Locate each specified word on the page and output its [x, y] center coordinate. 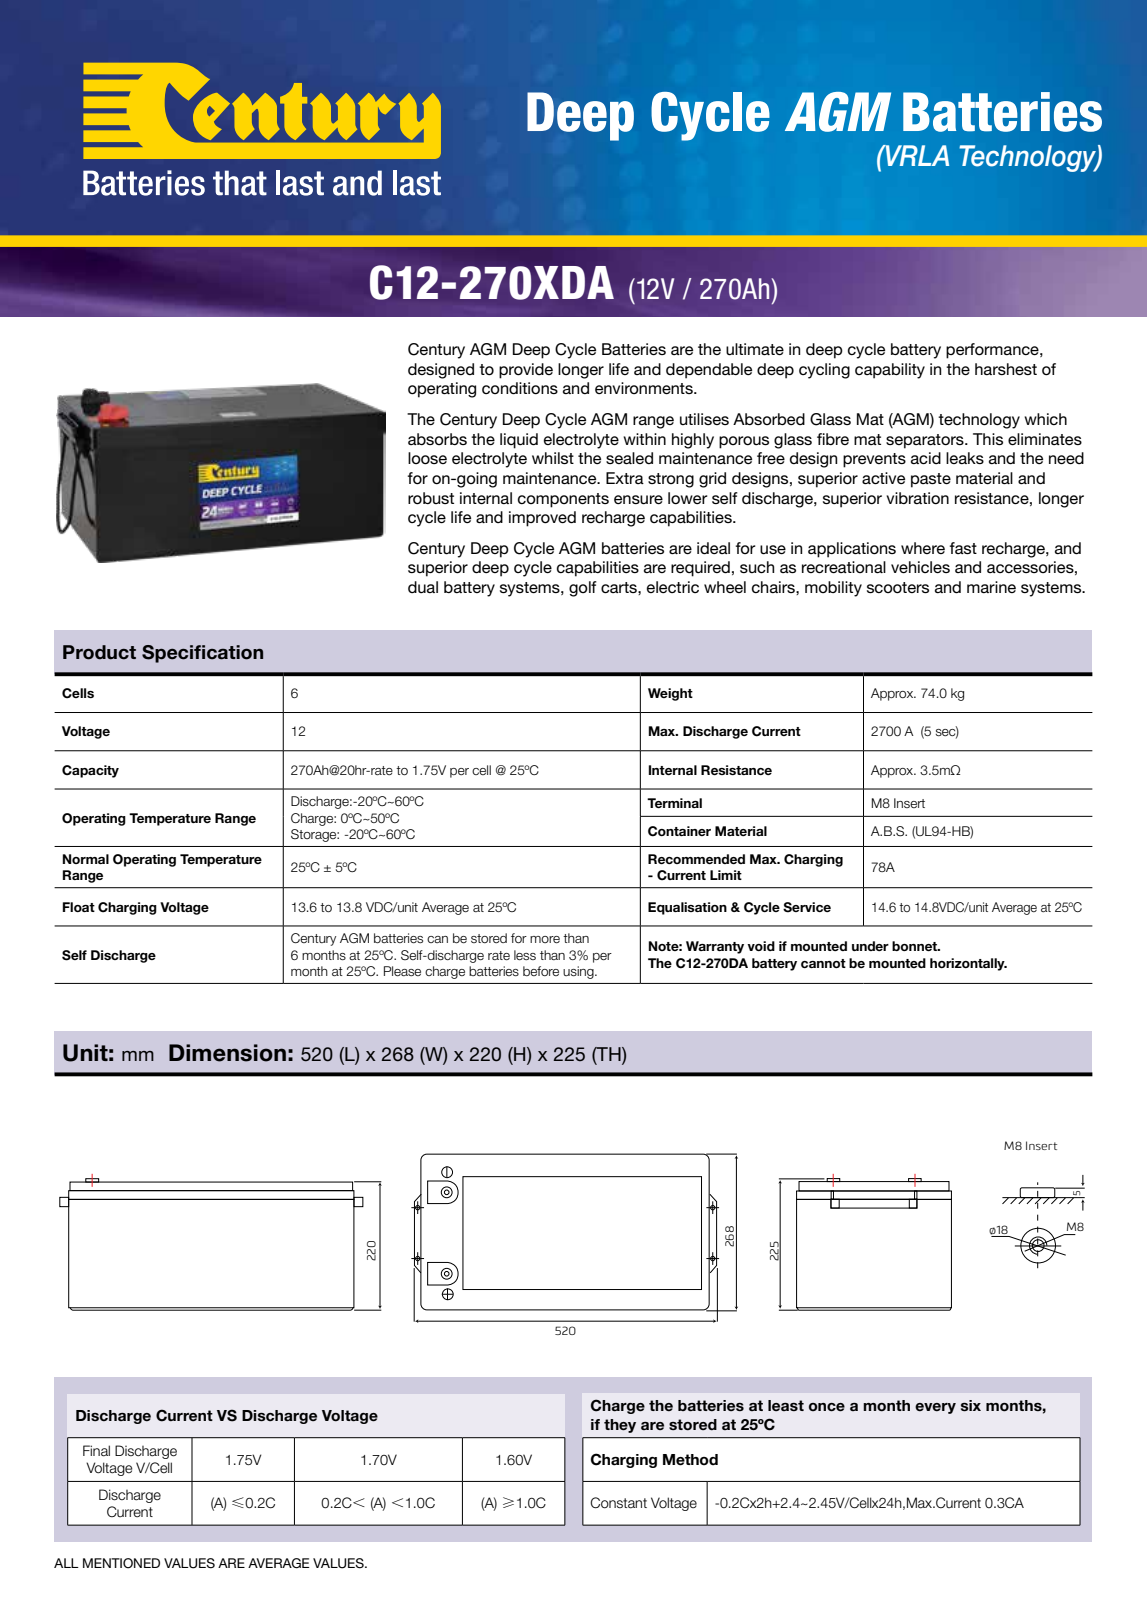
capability [890, 371]
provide [526, 371]
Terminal [674, 803]
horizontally [968, 964]
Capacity [90, 771]
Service [807, 907]
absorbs [437, 439]
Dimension [227, 1053]
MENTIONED [121, 1563]
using [579, 972]
